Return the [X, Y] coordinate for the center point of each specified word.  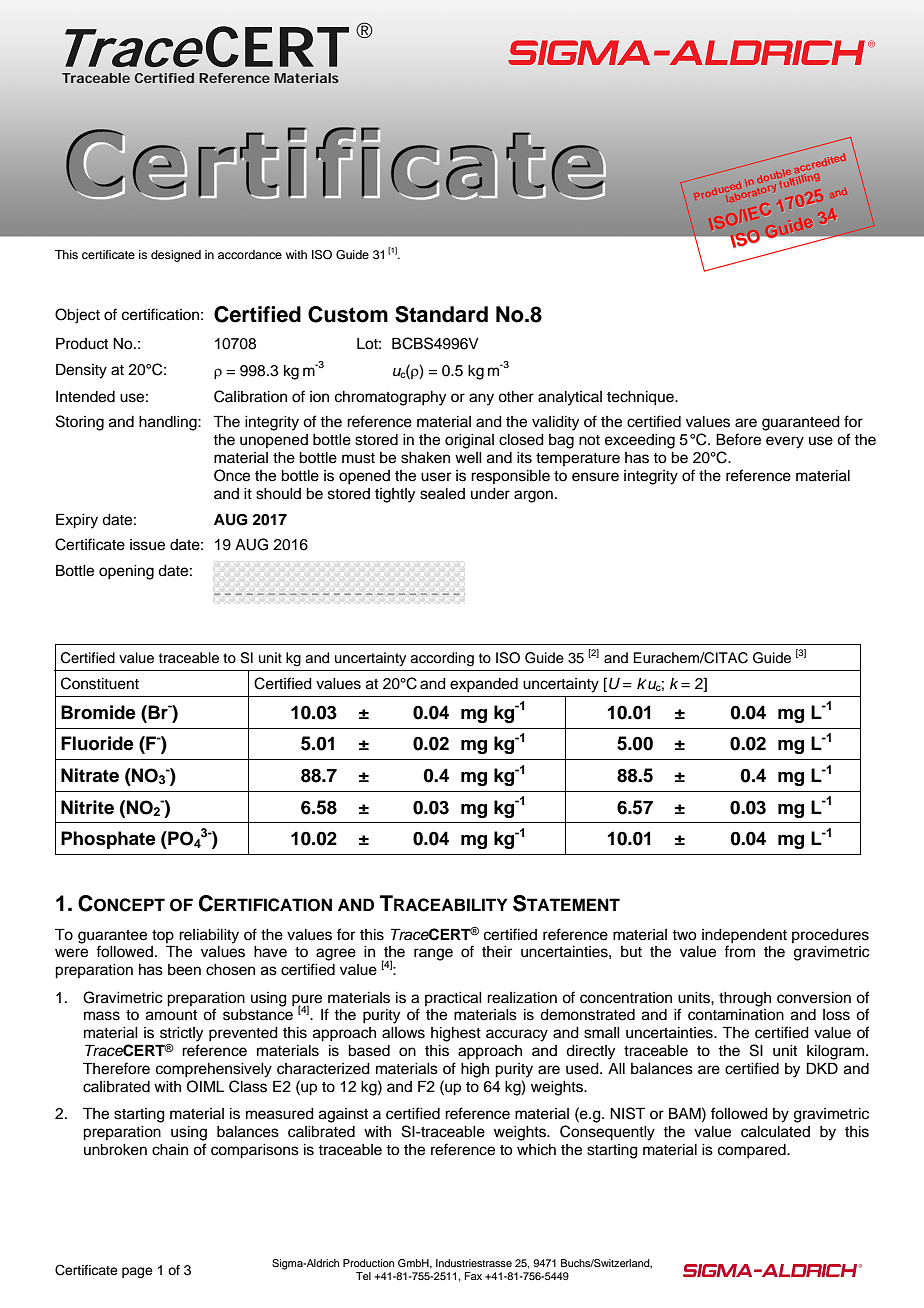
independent [744, 936]
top [163, 936]
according [442, 659]
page [137, 1272]
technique [641, 398]
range [433, 954]
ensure [595, 477]
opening [126, 572]
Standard [441, 314]
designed [176, 256]
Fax [473, 1276]
